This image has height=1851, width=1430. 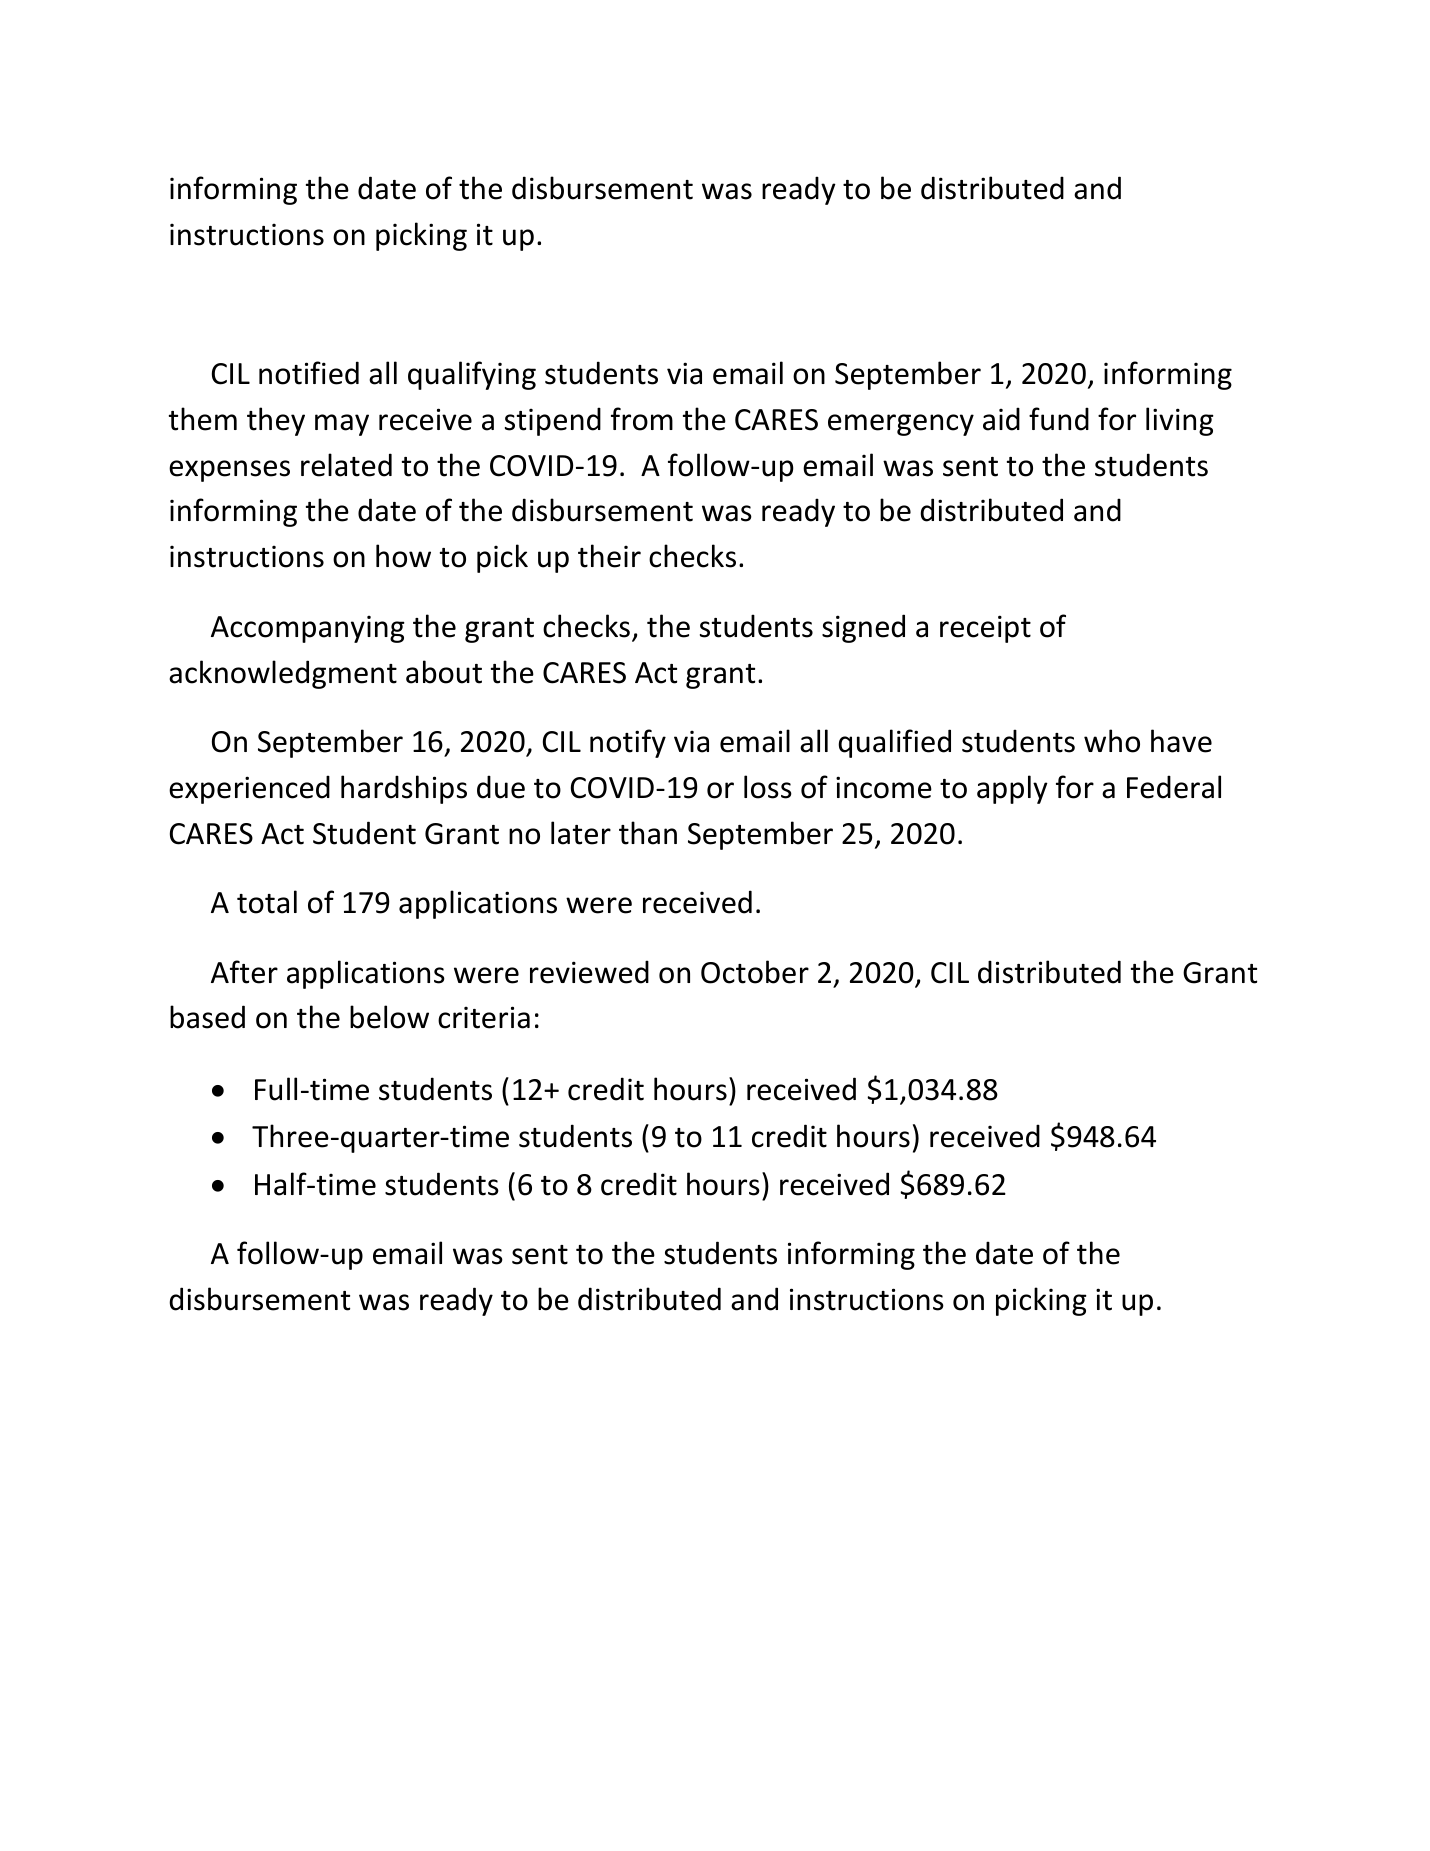 What do you see at coordinates (389, 1017) in the image?
I see `below` at bounding box center [389, 1017].
